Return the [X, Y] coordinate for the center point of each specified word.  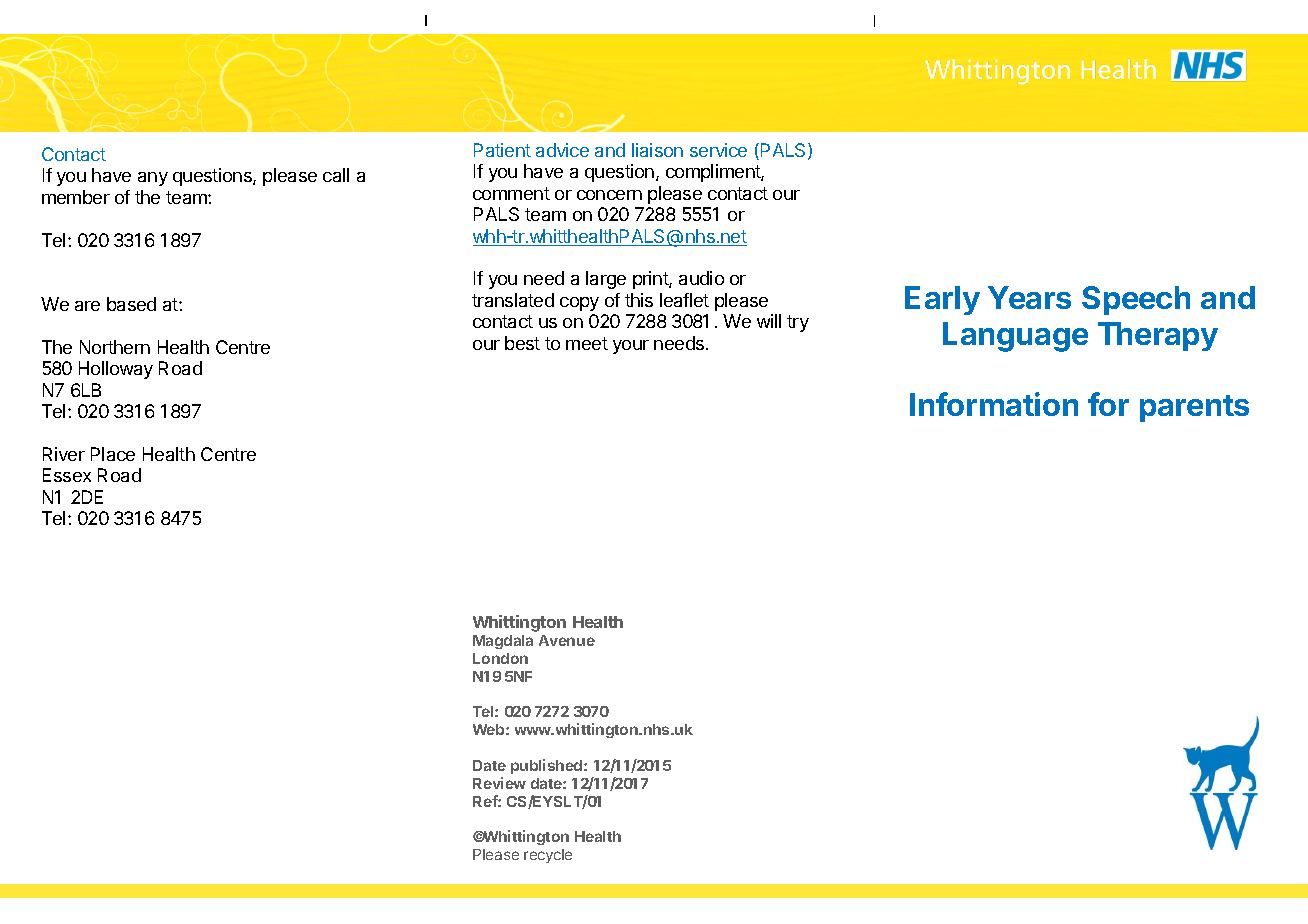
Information [994, 404]
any [153, 179]
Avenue [567, 640]
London [500, 658]
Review [499, 783]
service [718, 150]
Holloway [116, 370]
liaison [657, 150]
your [631, 347]
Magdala [503, 642]
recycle [548, 856]
